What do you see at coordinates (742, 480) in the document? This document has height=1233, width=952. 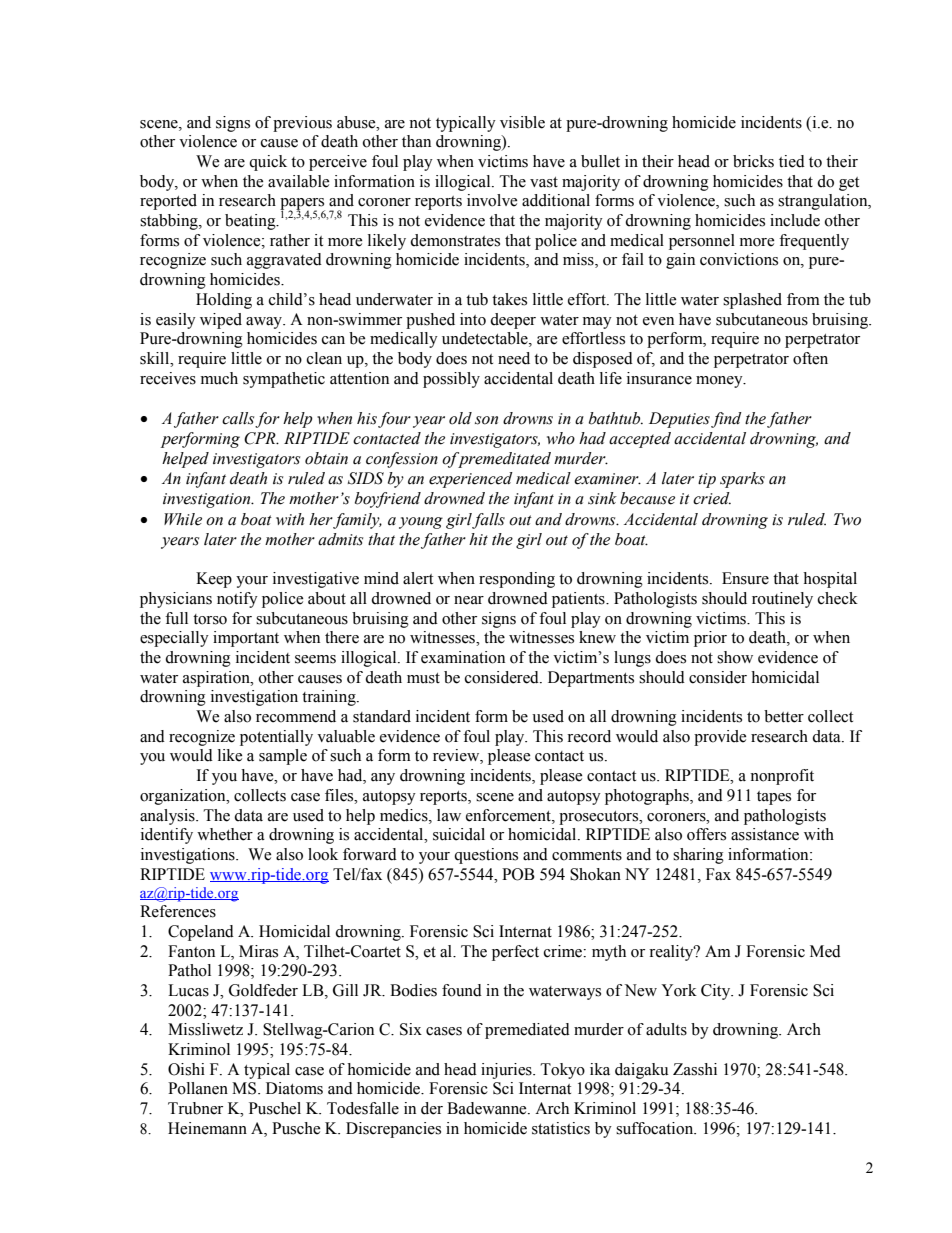 I see `sparks` at bounding box center [742, 480].
